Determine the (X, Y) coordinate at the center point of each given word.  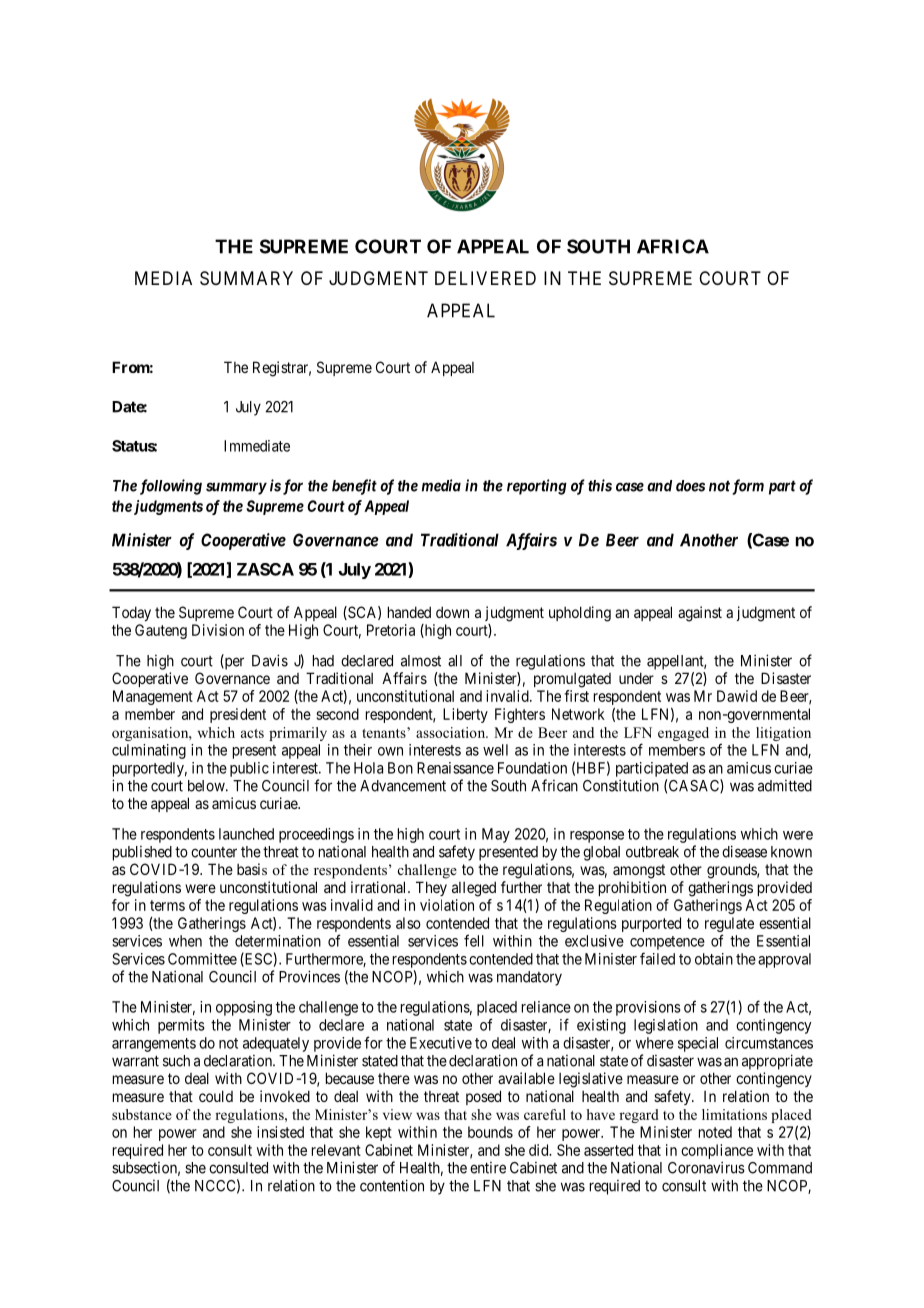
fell (474, 940)
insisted (280, 1132)
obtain (714, 959)
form (748, 487)
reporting (537, 487)
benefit (354, 487)
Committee (202, 959)
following (171, 487)
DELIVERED (485, 278)
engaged (683, 734)
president (238, 715)
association (452, 732)
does (690, 486)
